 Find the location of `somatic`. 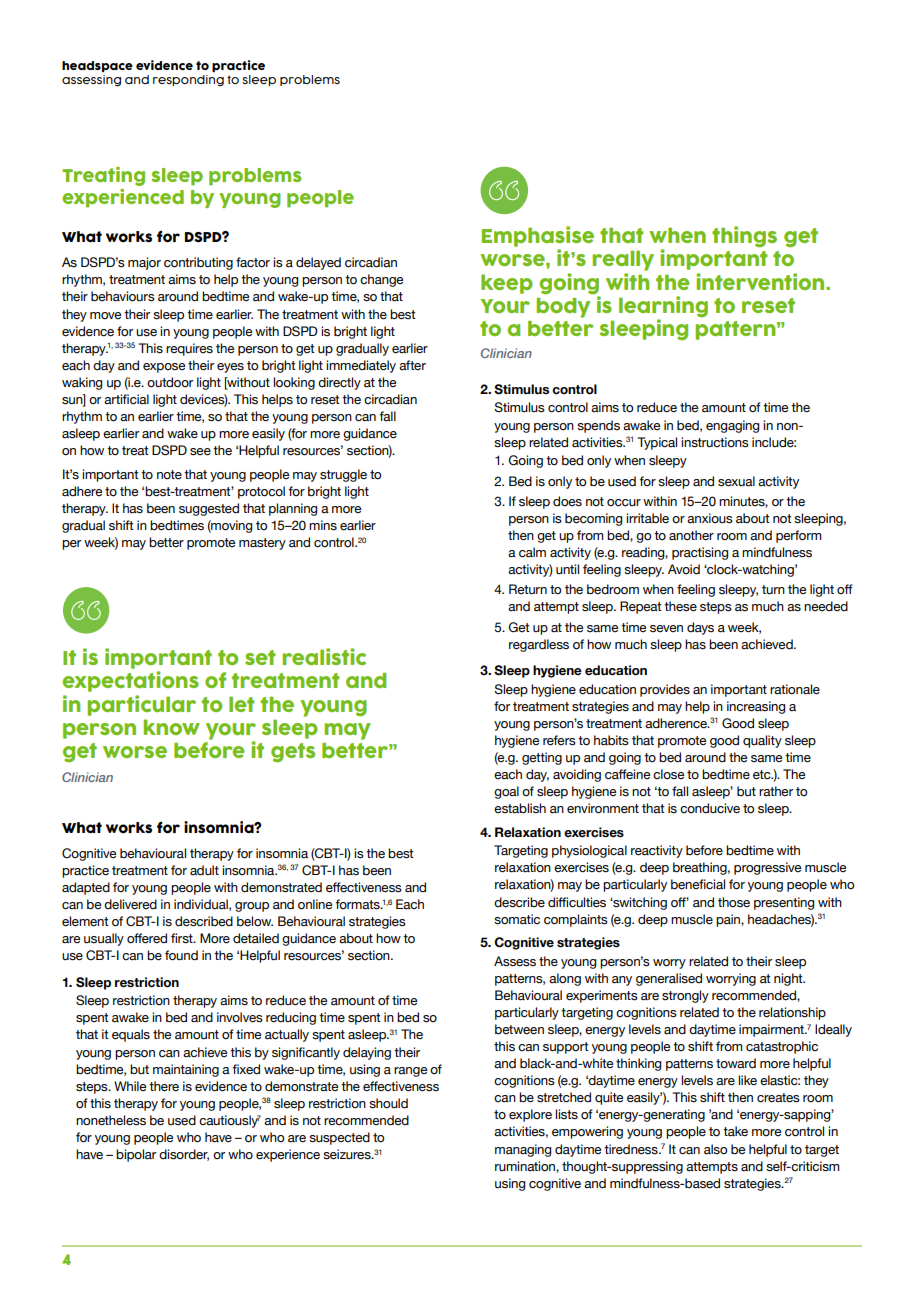

somatic is located at coordinates (517, 919).
